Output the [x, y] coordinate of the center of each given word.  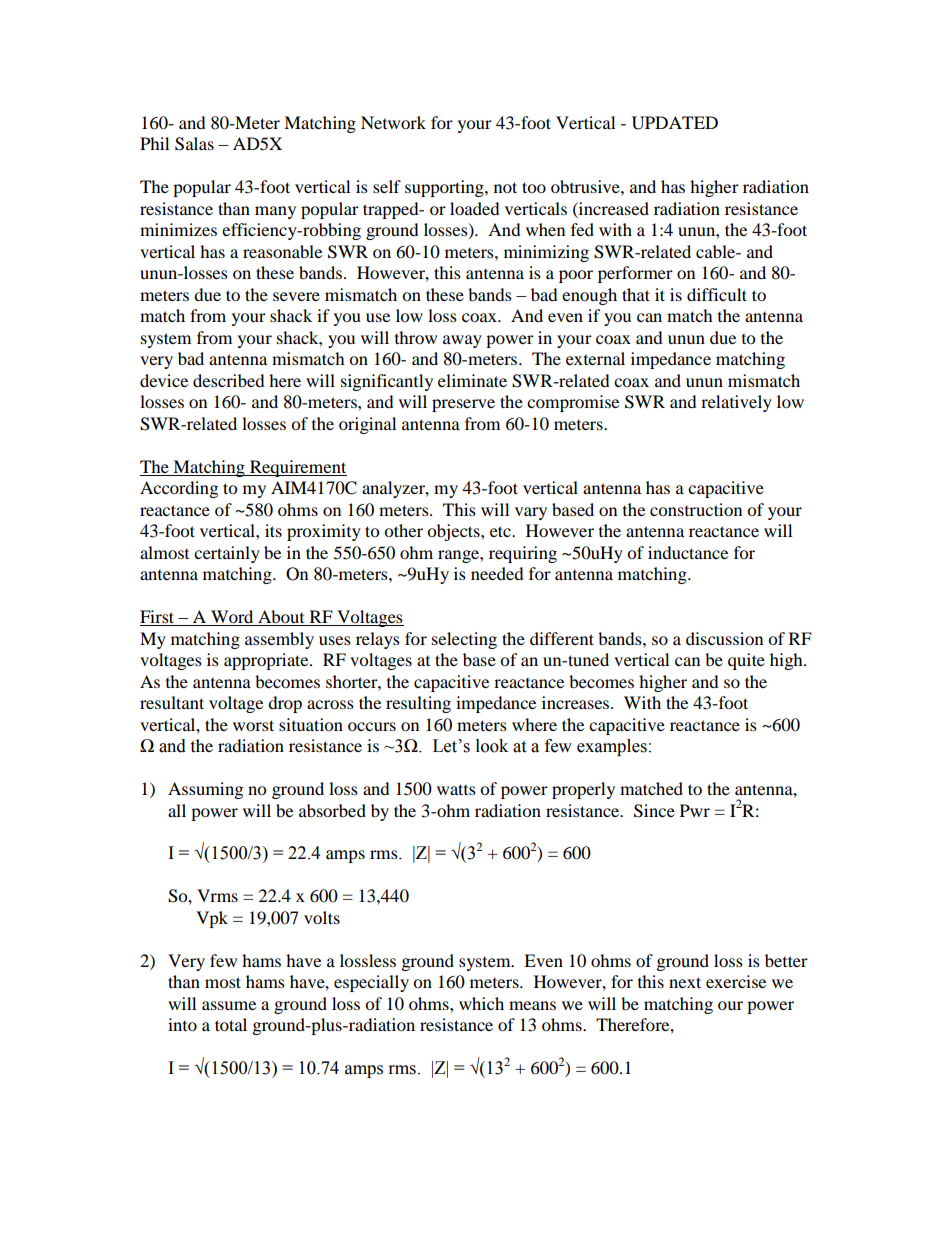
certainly [227, 554]
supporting [445, 188]
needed [497, 573]
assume [229, 1005]
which [481, 1003]
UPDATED [675, 123]
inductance [688, 552]
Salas [194, 144]
